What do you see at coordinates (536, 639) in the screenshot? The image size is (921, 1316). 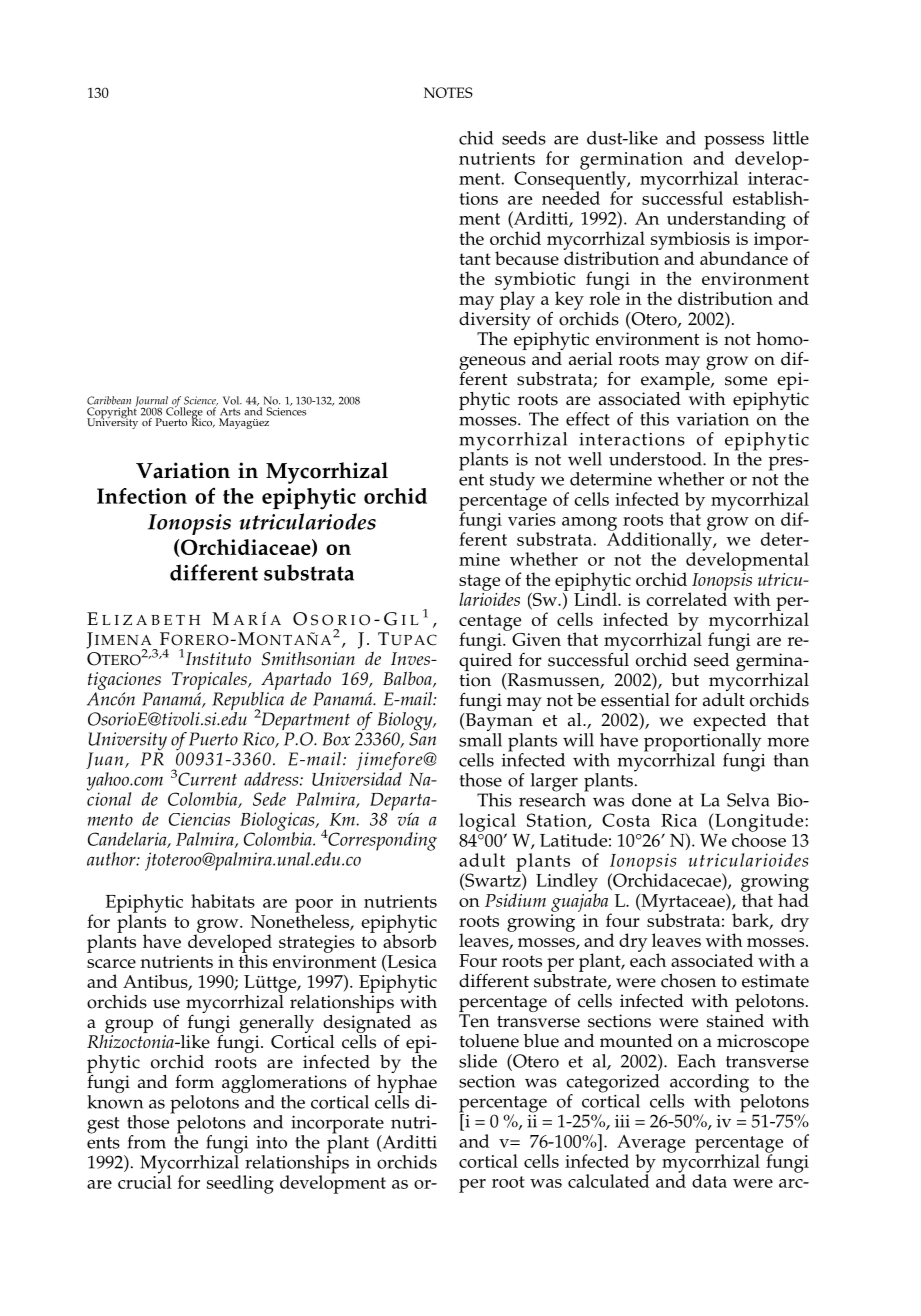 I see `Given` at bounding box center [536, 639].
